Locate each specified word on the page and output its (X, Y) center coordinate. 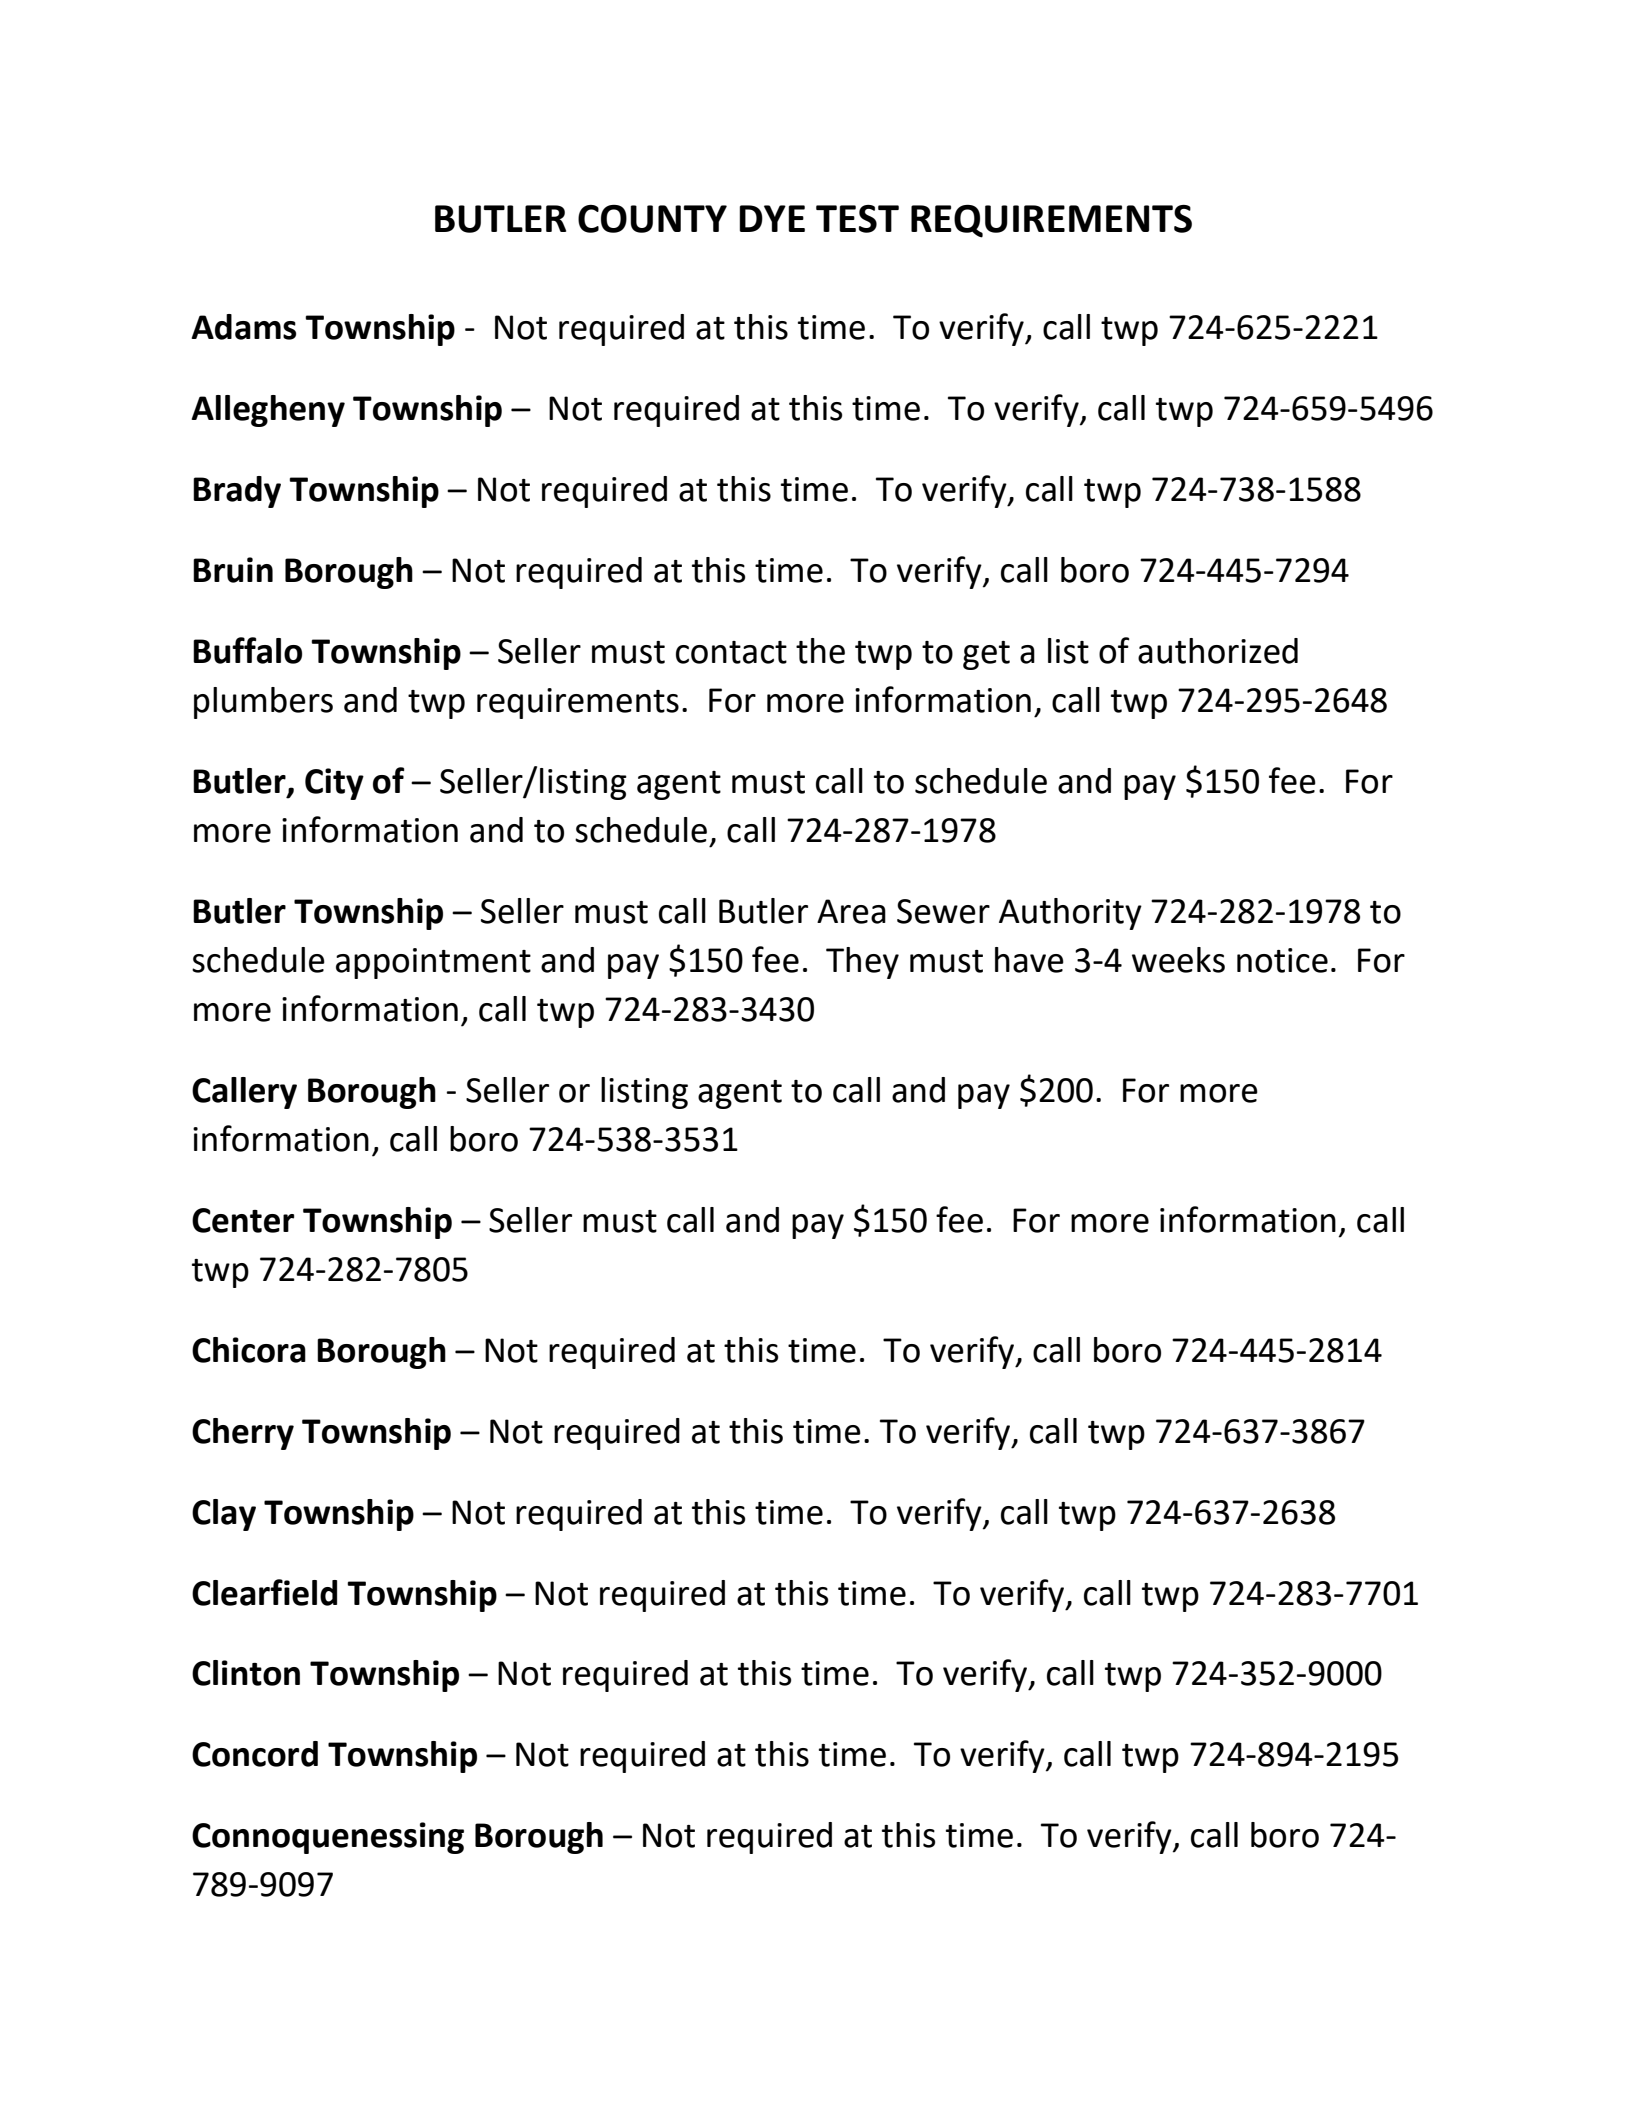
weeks (1178, 960)
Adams (243, 327)
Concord (255, 1754)
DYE (772, 218)
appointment (433, 963)
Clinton (246, 1673)
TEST (857, 219)
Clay (224, 1515)
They (862, 963)
